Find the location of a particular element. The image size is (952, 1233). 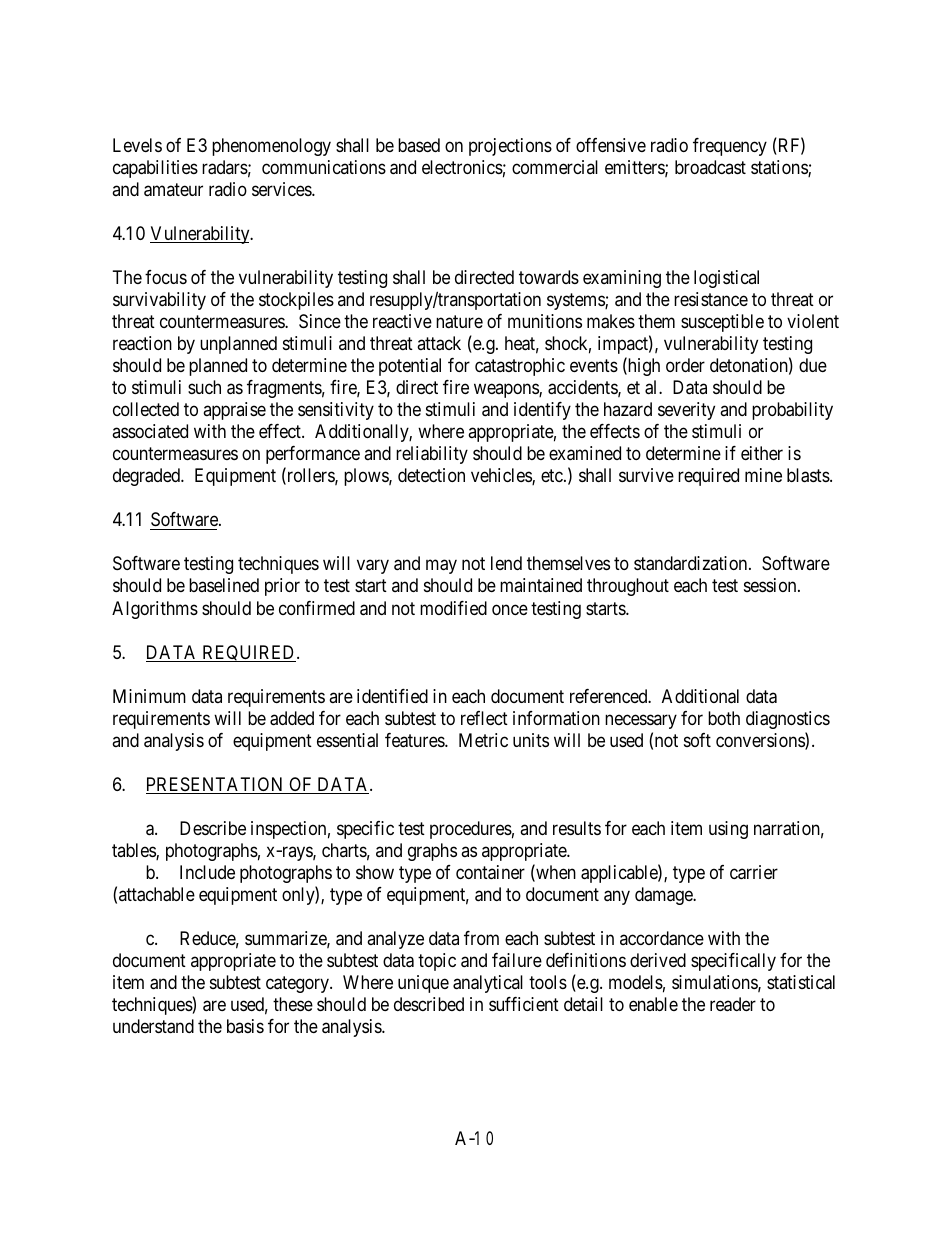

Metric is located at coordinates (483, 740).
